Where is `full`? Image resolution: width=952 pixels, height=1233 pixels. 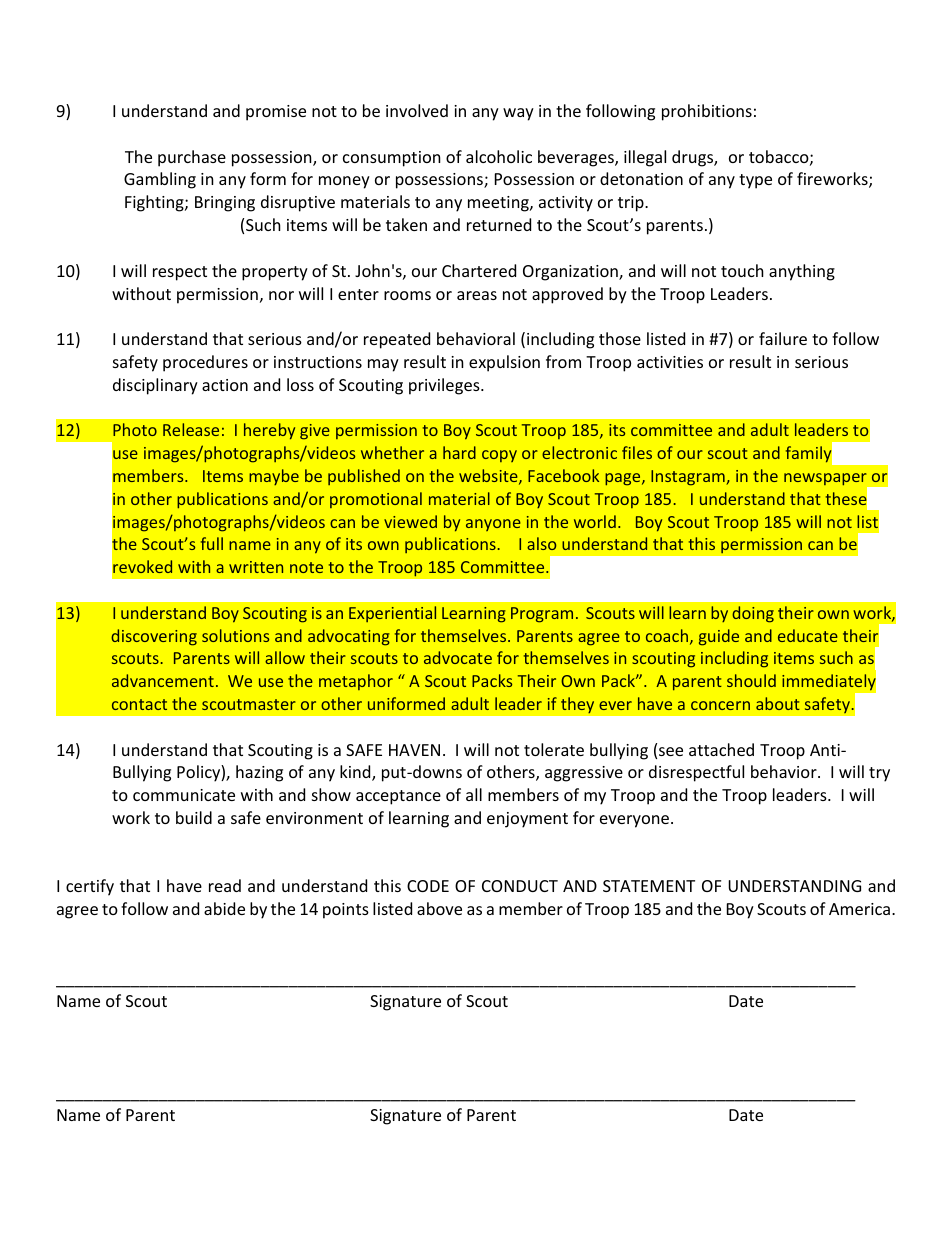
full is located at coordinates (212, 543).
